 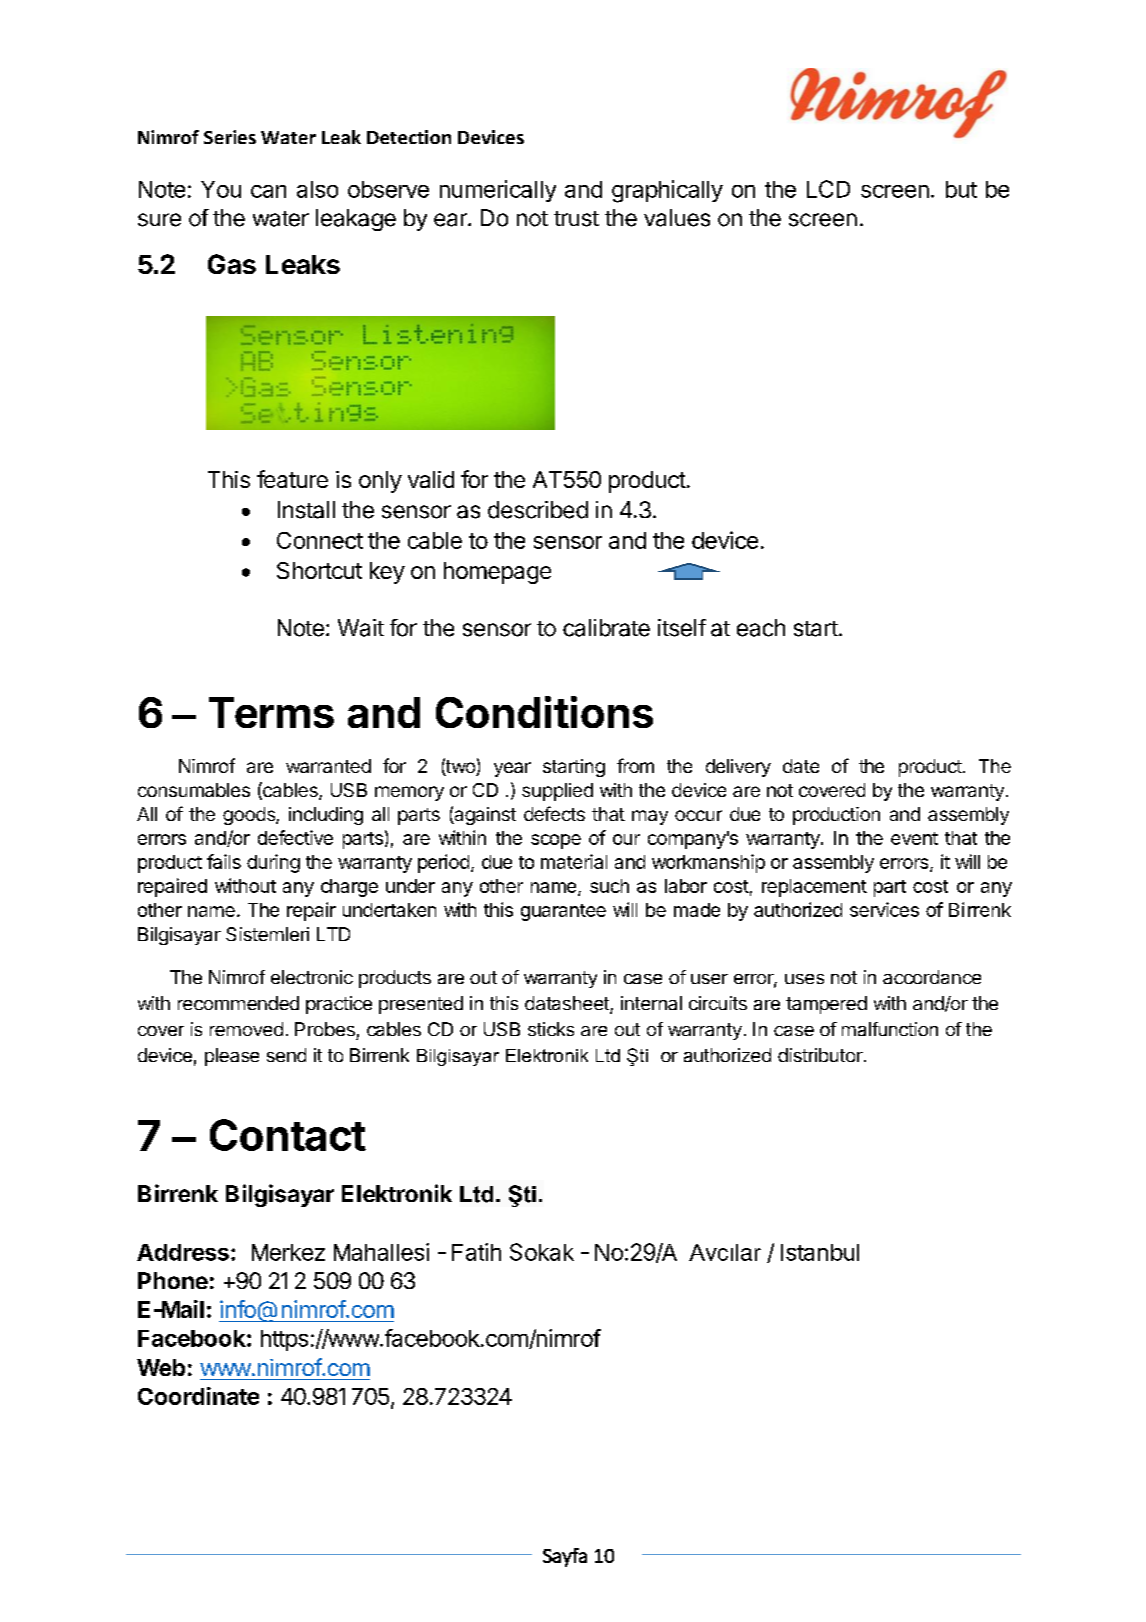 What do you see at coordinates (801, 766) in the page?
I see `date` at bounding box center [801, 766].
